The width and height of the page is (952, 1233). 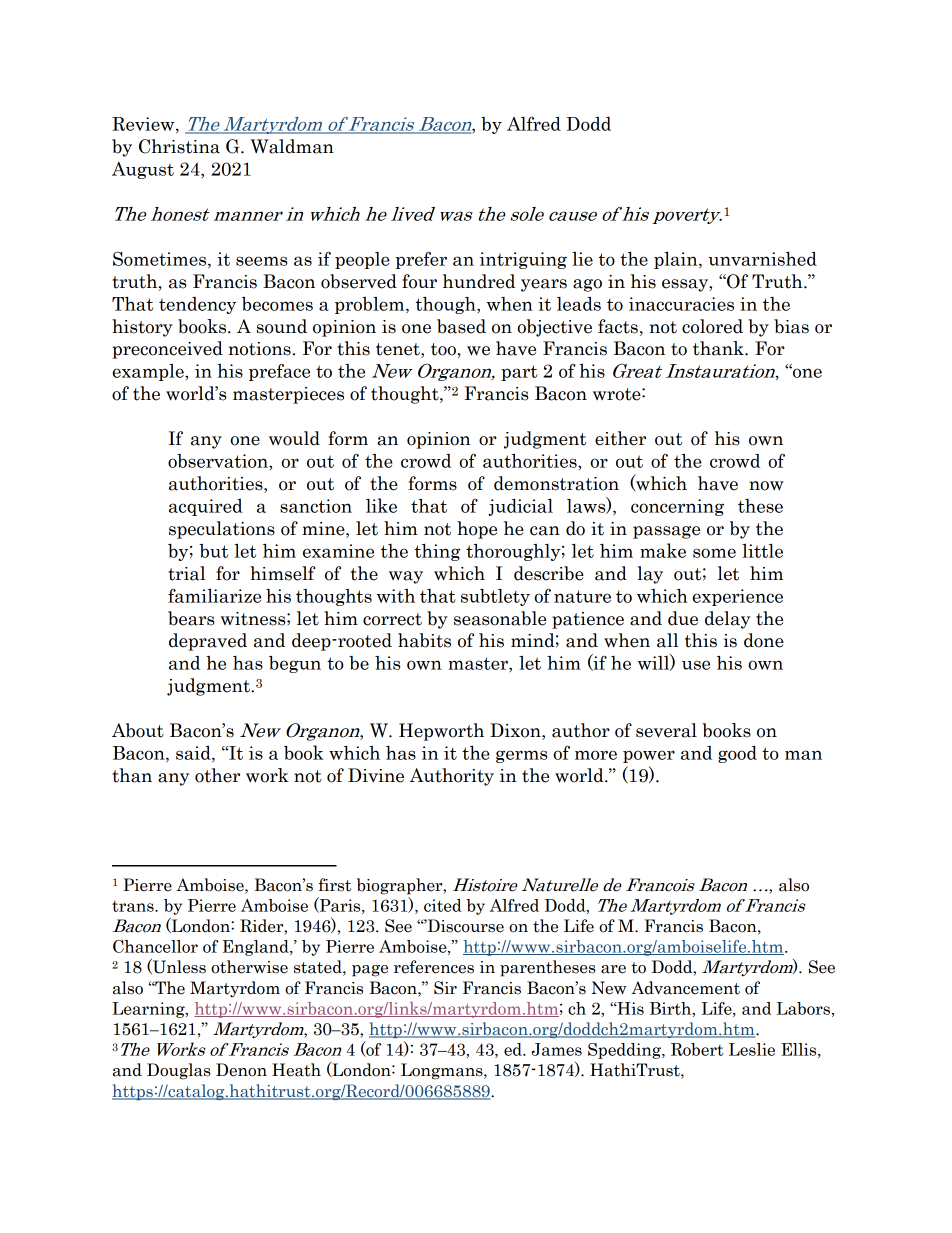 What do you see at coordinates (241, 1070) in the page?
I see `Denon` at bounding box center [241, 1070].
